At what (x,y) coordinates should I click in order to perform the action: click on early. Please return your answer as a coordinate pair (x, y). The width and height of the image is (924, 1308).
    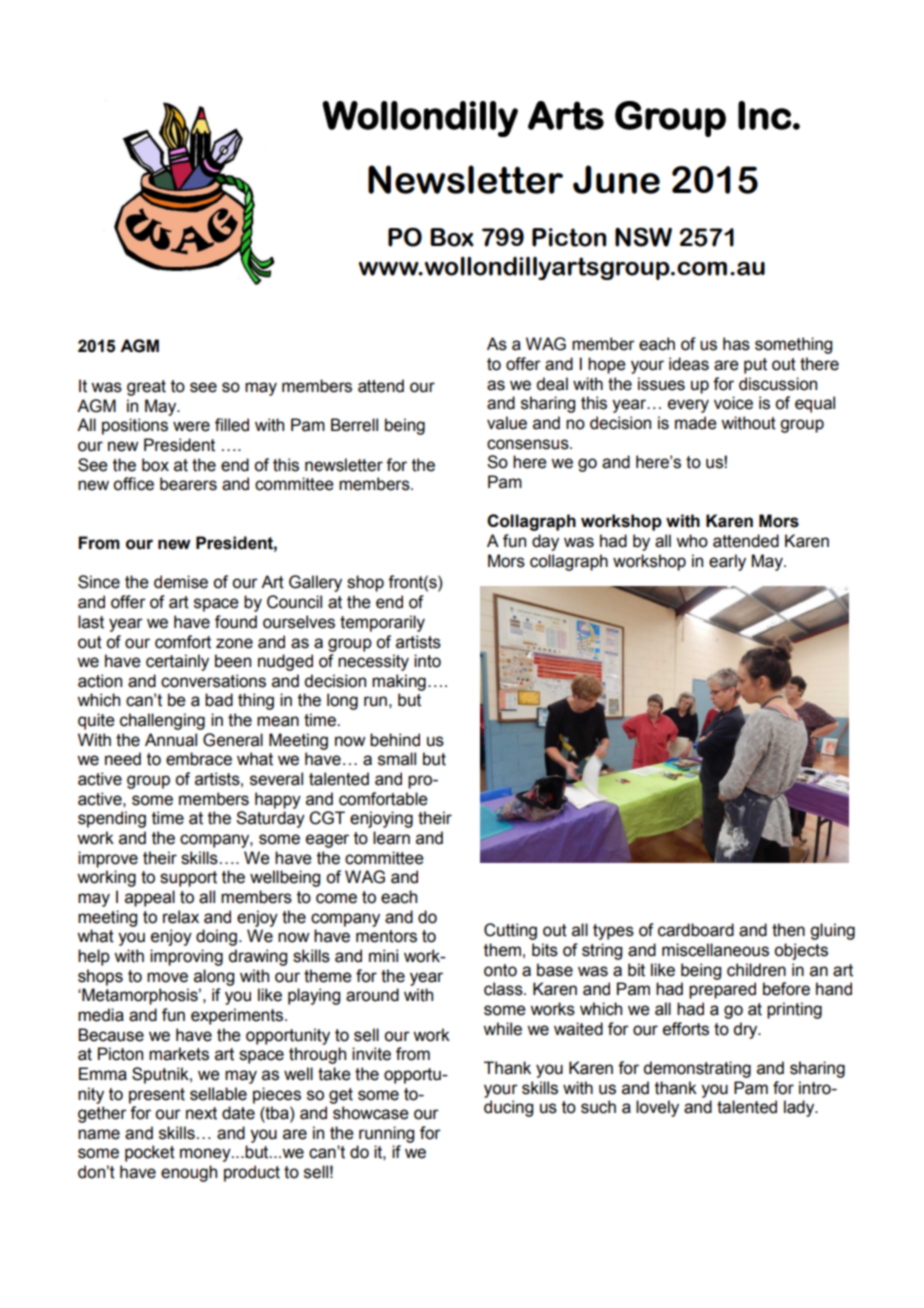
    Looking at the image, I should click on (727, 562).
